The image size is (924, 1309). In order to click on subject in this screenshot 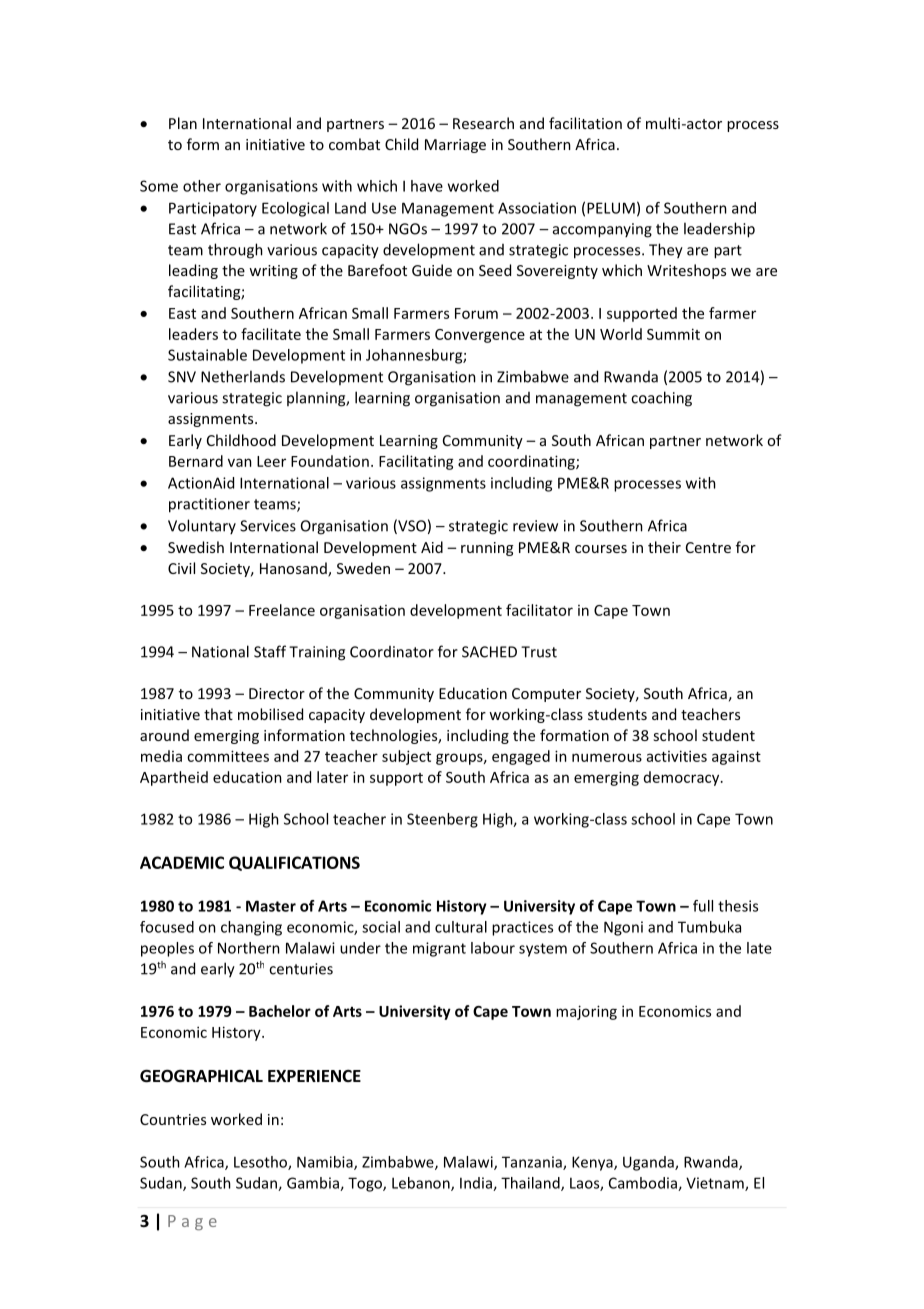, I will do `click(406, 757)`.
